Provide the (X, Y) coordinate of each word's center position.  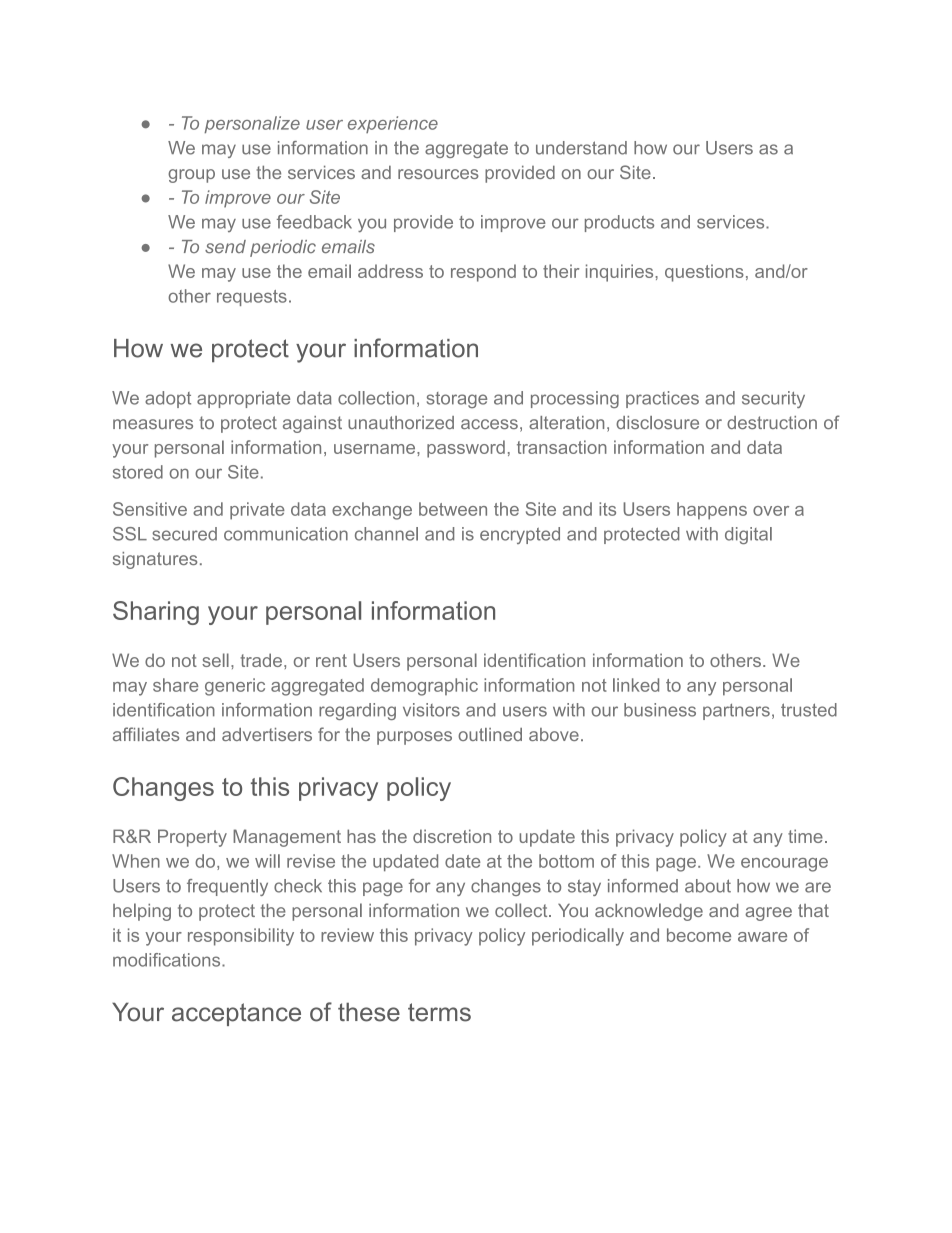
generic (235, 687)
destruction (772, 422)
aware (762, 937)
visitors (431, 710)
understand (581, 148)
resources (438, 174)
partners (736, 712)
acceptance (236, 1014)
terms (439, 1012)
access (489, 424)
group (191, 176)
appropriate (243, 399)
